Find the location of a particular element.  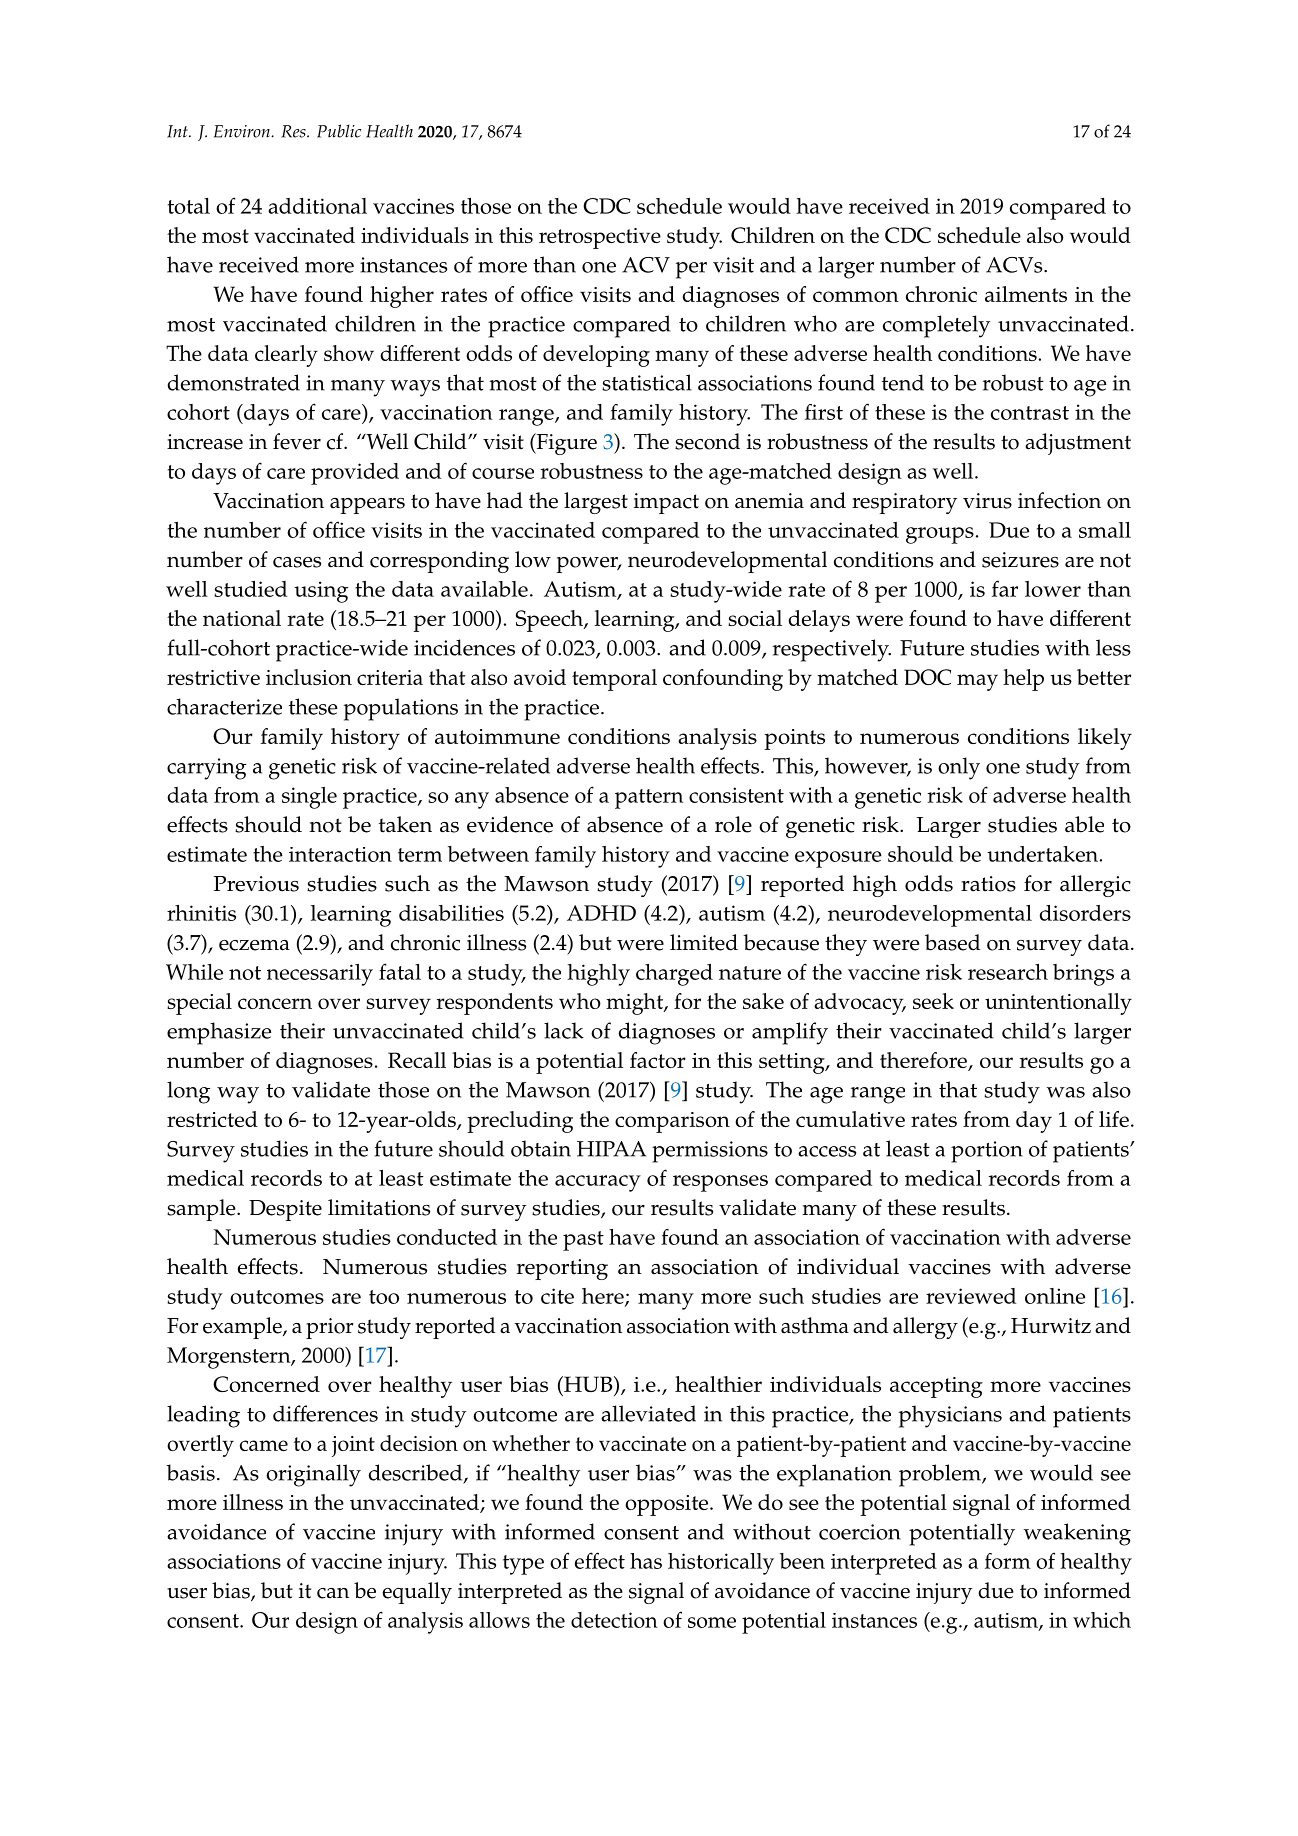

reviewed is located at coordinates (971, 1296).
